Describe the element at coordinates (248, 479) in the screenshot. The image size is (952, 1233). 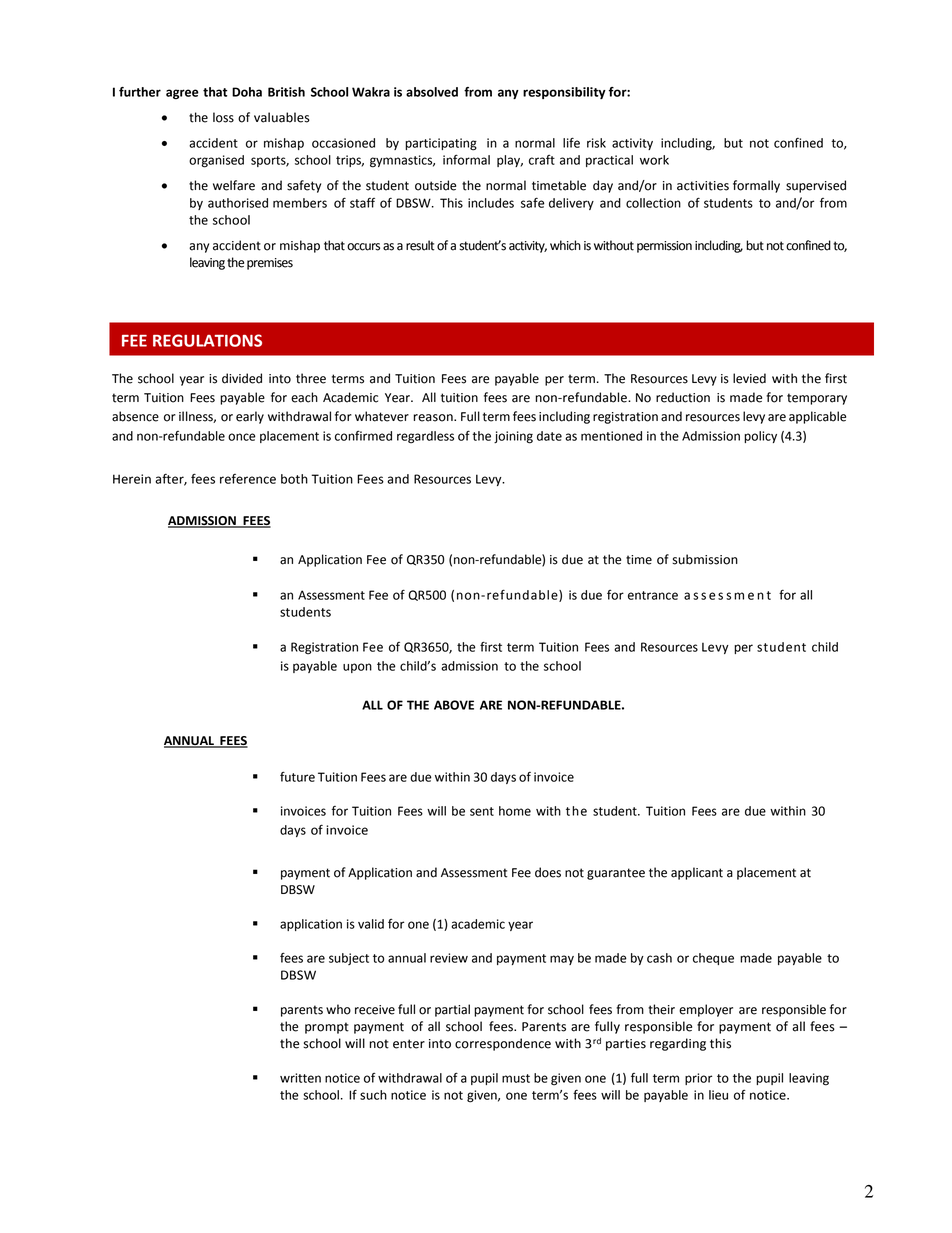
I see `reference` at that location.
